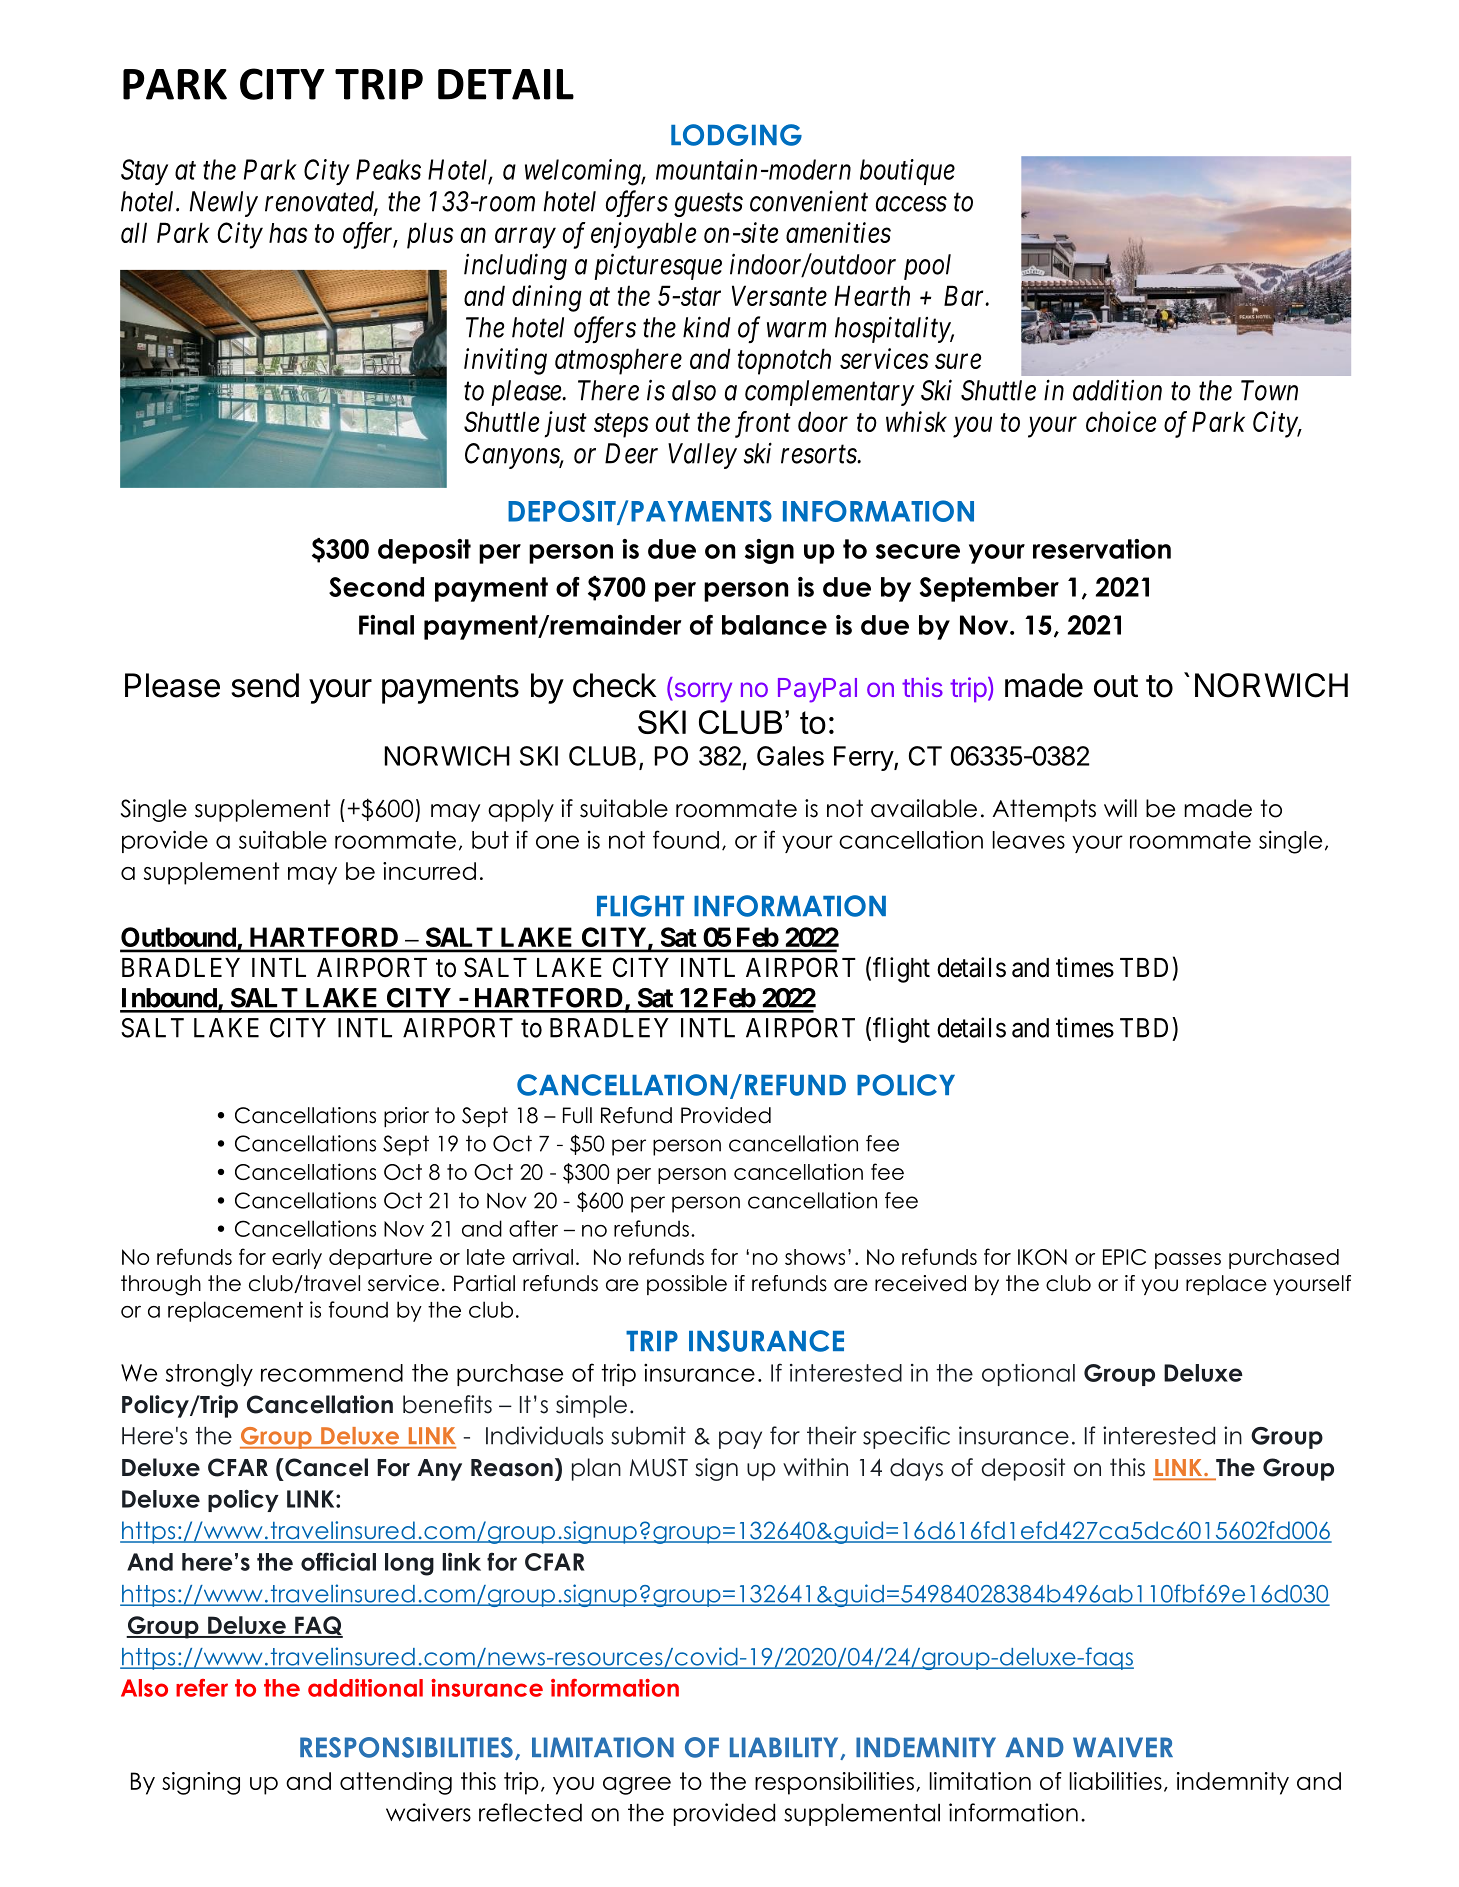 This page has height=1887, width=1459. Describe the element at coordinates (911, 204) in the page. I see `access` at that location.
